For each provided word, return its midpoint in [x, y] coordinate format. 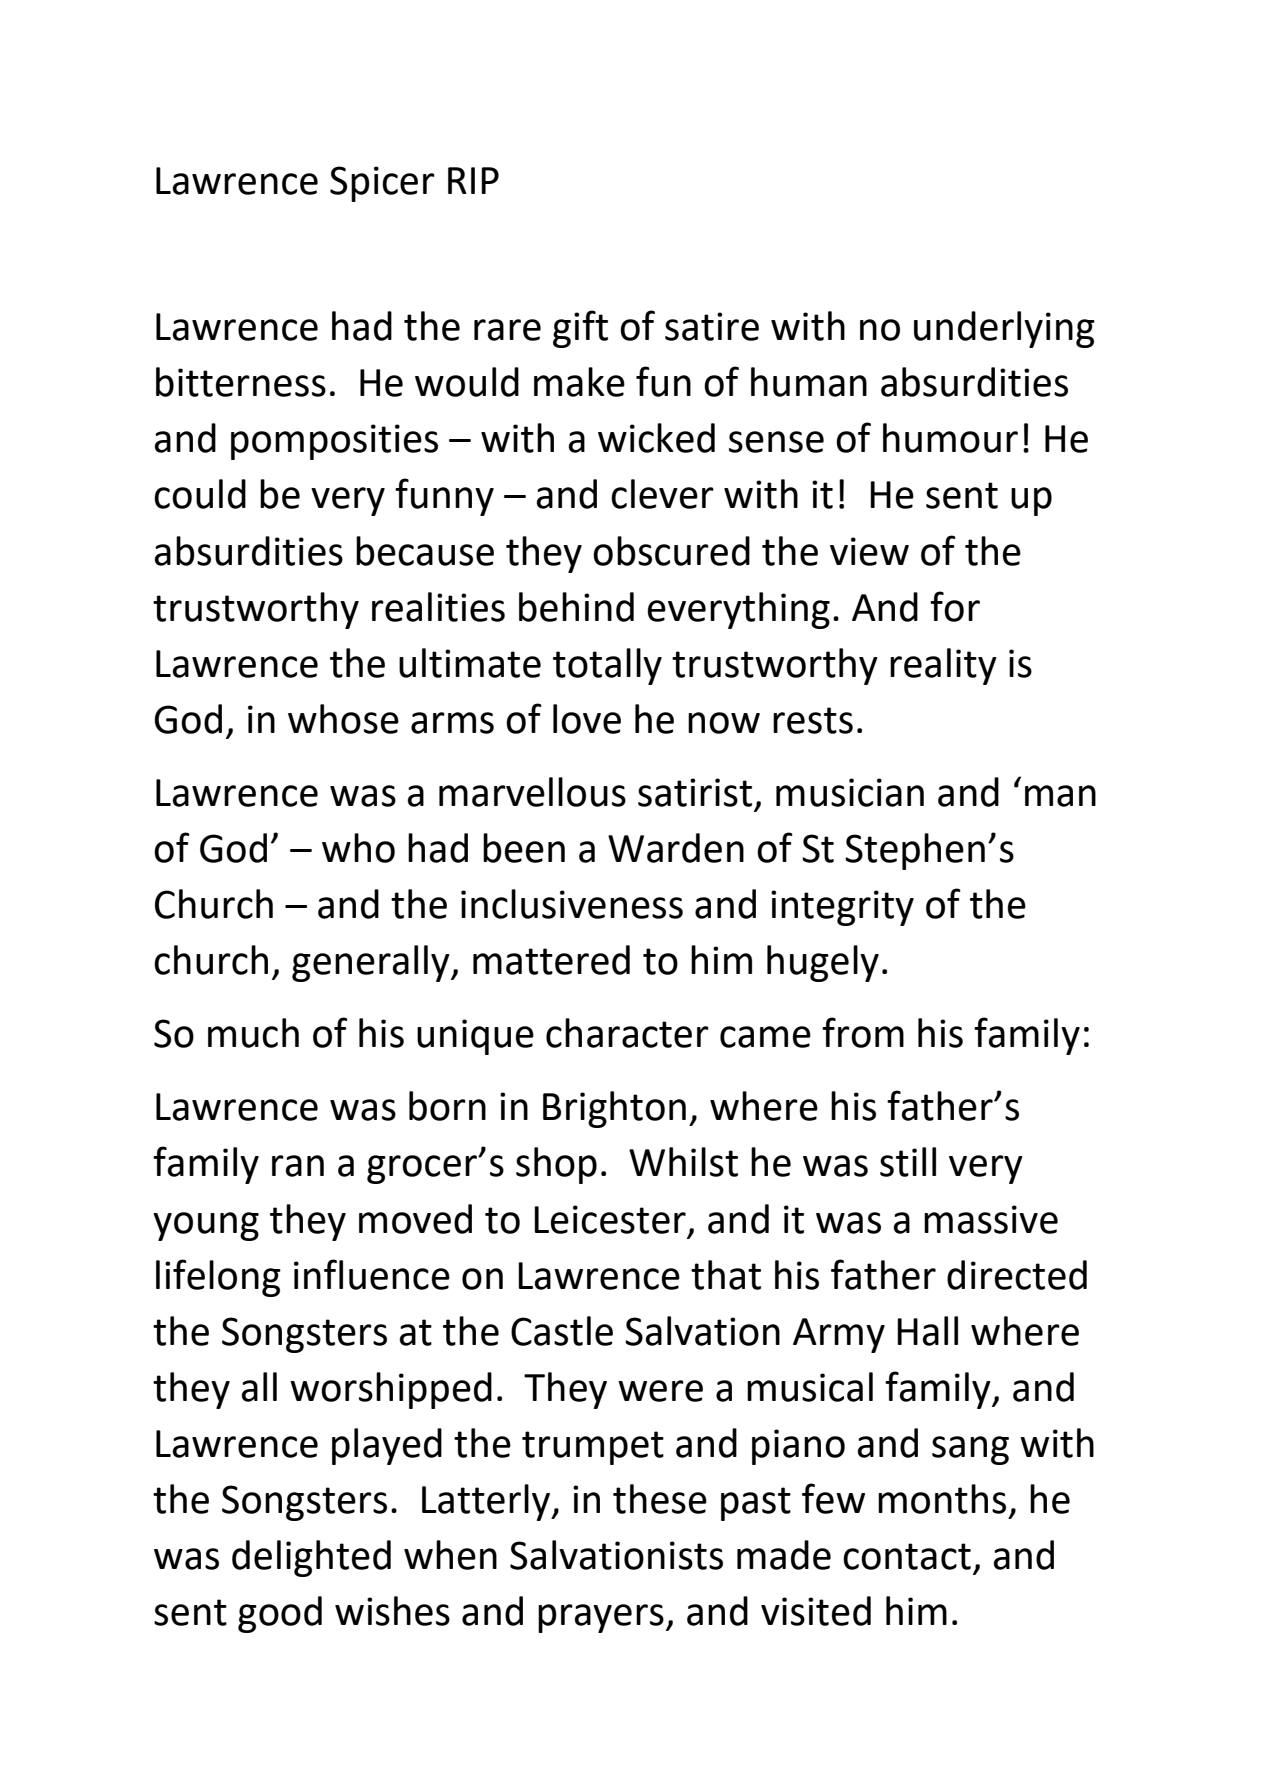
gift [580, 329]
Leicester [610, 1219]
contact [907, 1556]
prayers [601, 1618]
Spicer [382, 184]
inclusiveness [572, 904]
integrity [842, 908]
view [869, 551]
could [200, 494]
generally [372, 963]
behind [576, 607]
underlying [1004, 329]
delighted [311, 1558]
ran [298, 1166]
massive [991, 1219]
